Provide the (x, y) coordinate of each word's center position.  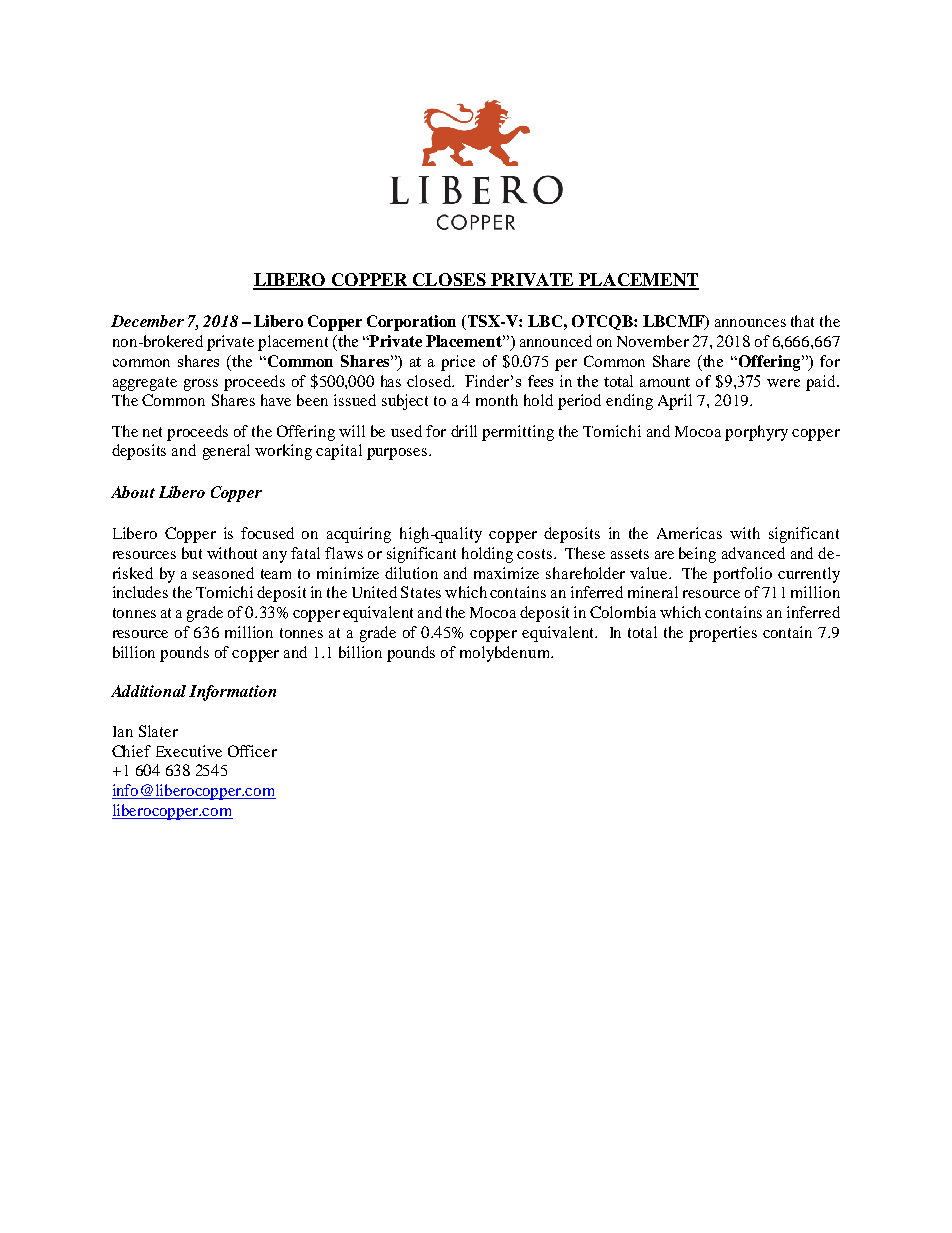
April (675, 402)
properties (723, 634)
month (497, 400)
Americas (689, 533)
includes (140, 592)
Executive (189, 751)
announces (750, 323)
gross (201, 385)
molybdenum (506, 654)
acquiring (359, 535)
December (147, 321)
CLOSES (449, 281)
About (133, 492)
